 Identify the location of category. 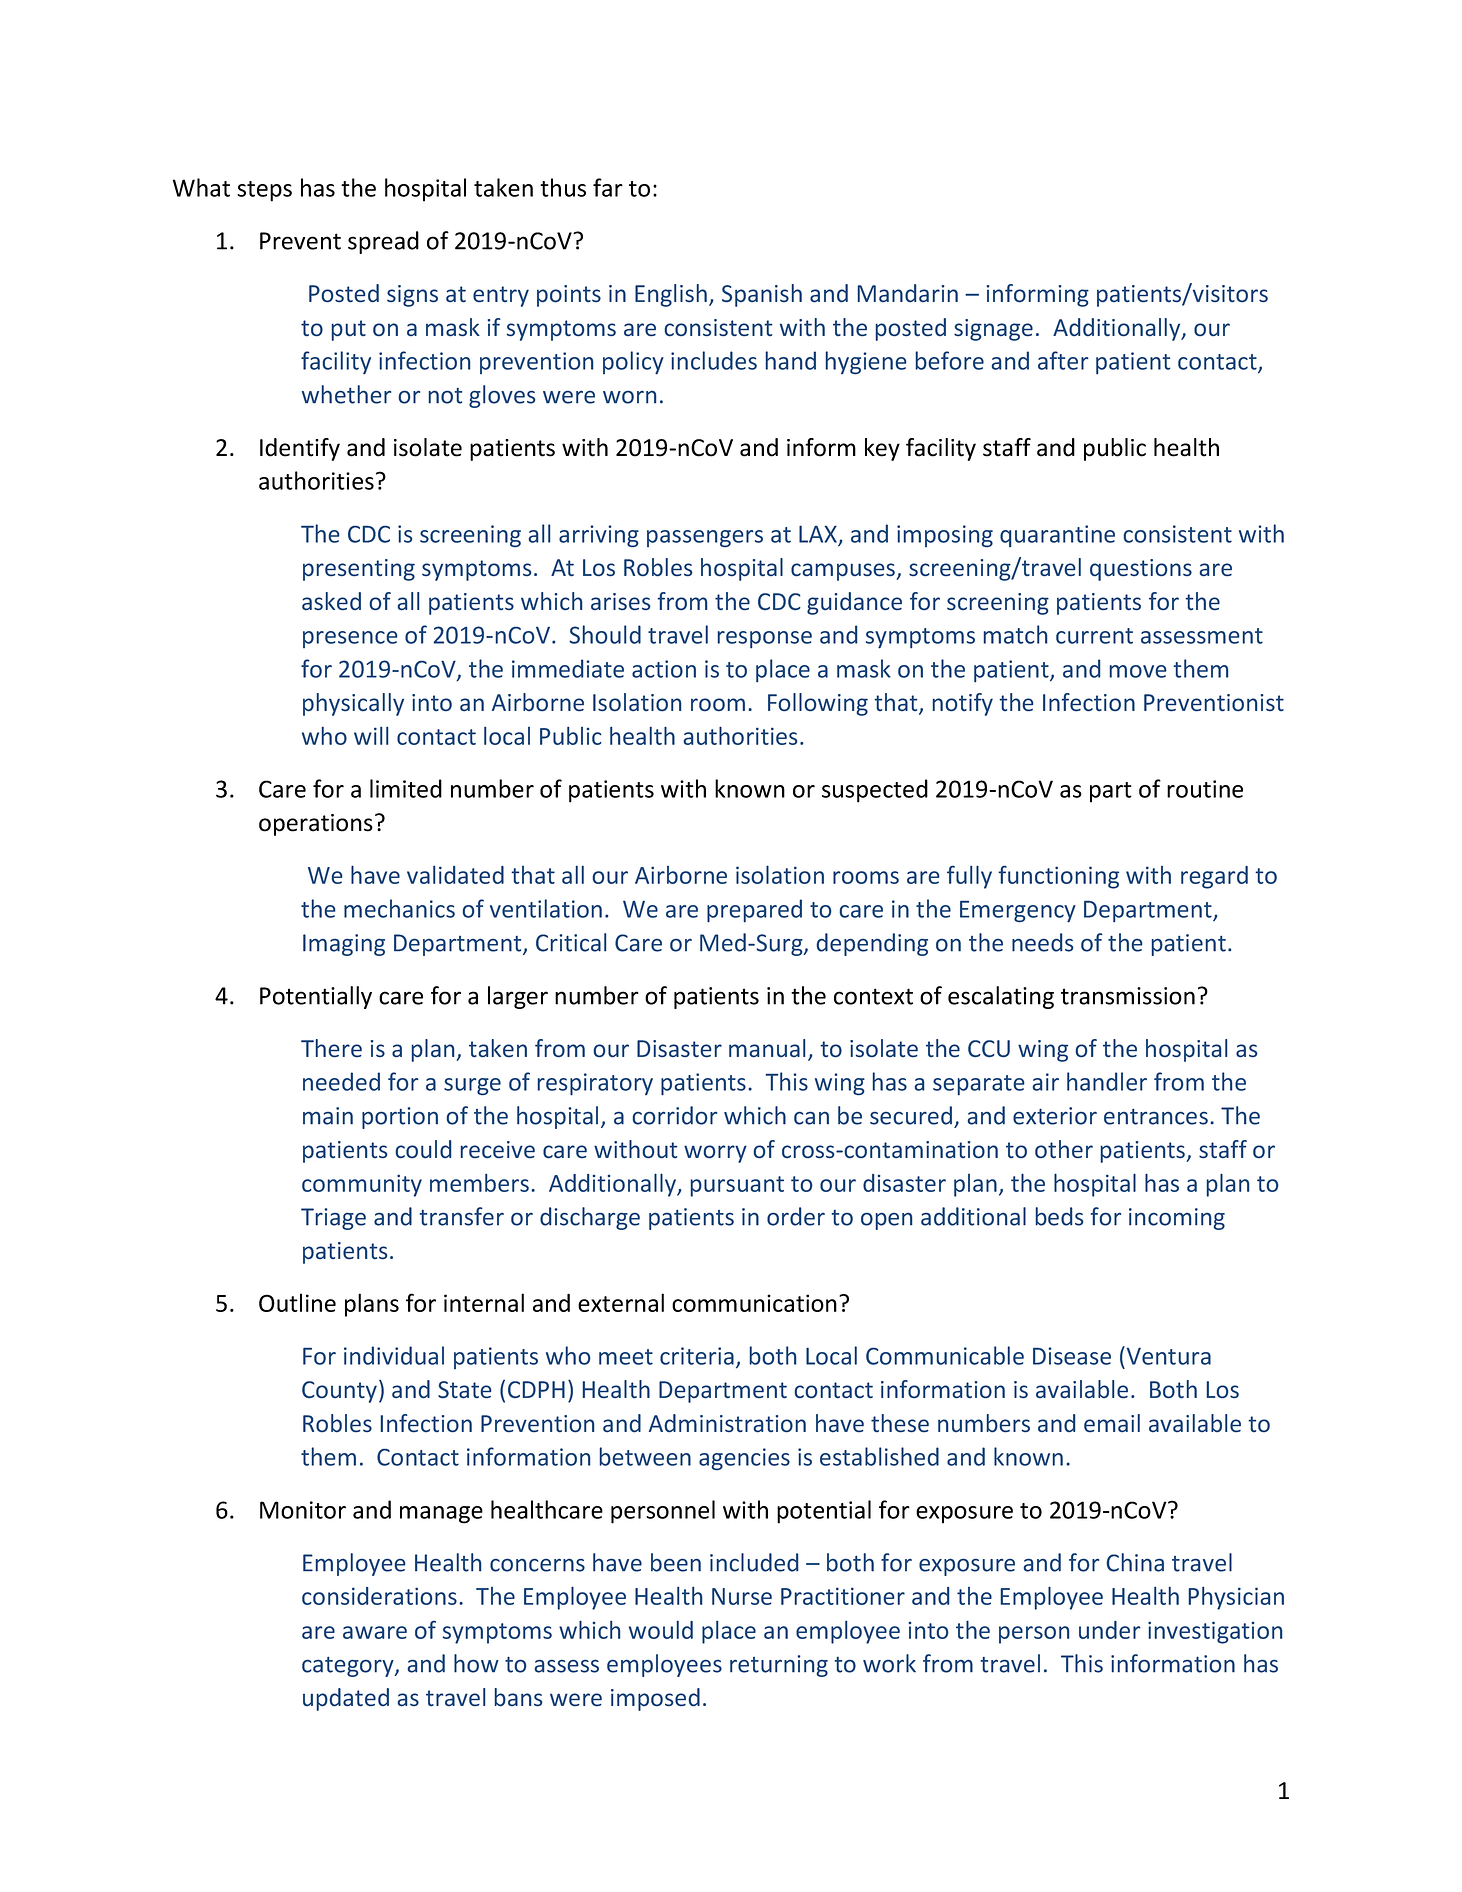
(349, 1667).
